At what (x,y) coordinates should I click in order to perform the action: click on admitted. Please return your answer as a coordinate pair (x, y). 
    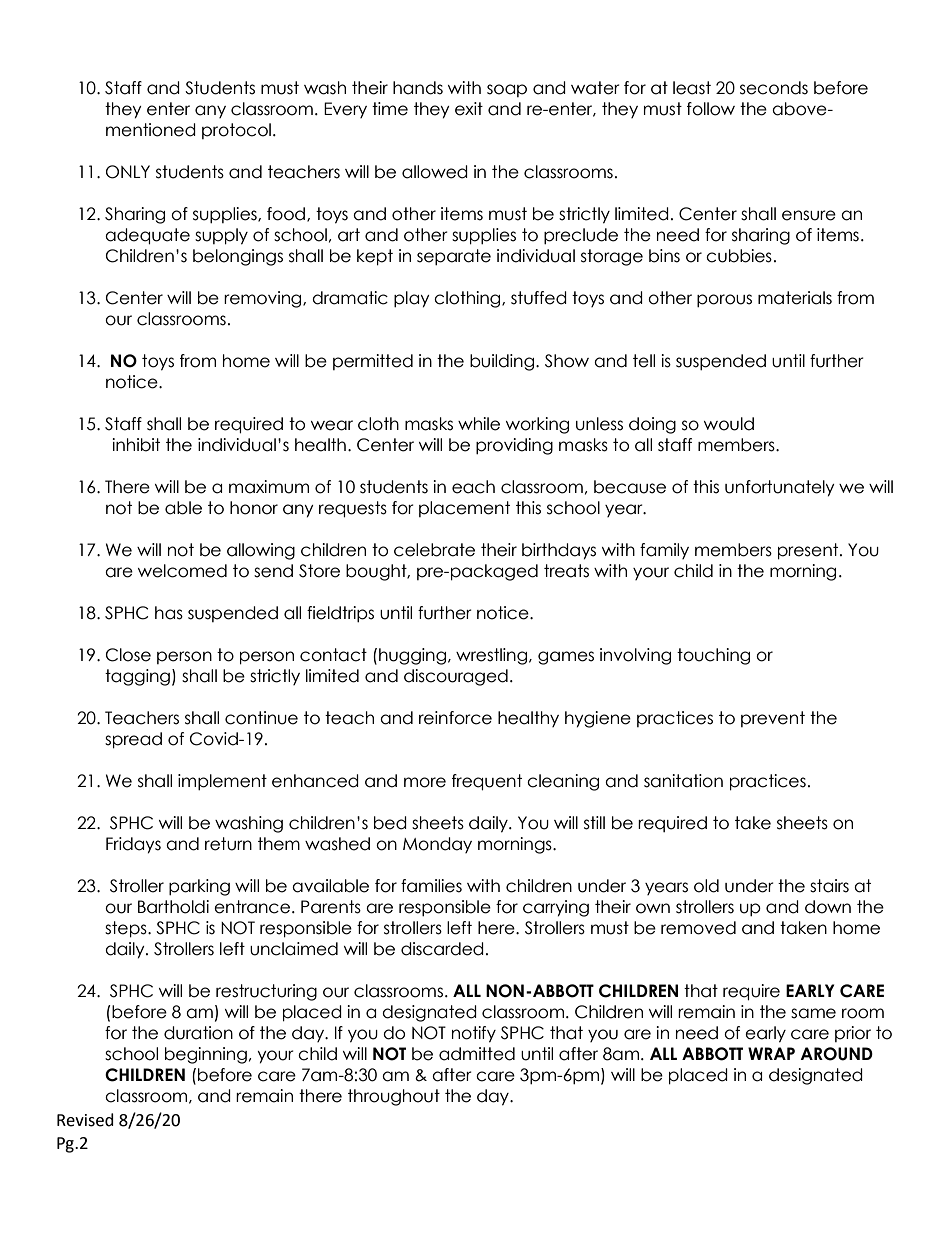
    Looking at the image, I should click on (477, 1054).
